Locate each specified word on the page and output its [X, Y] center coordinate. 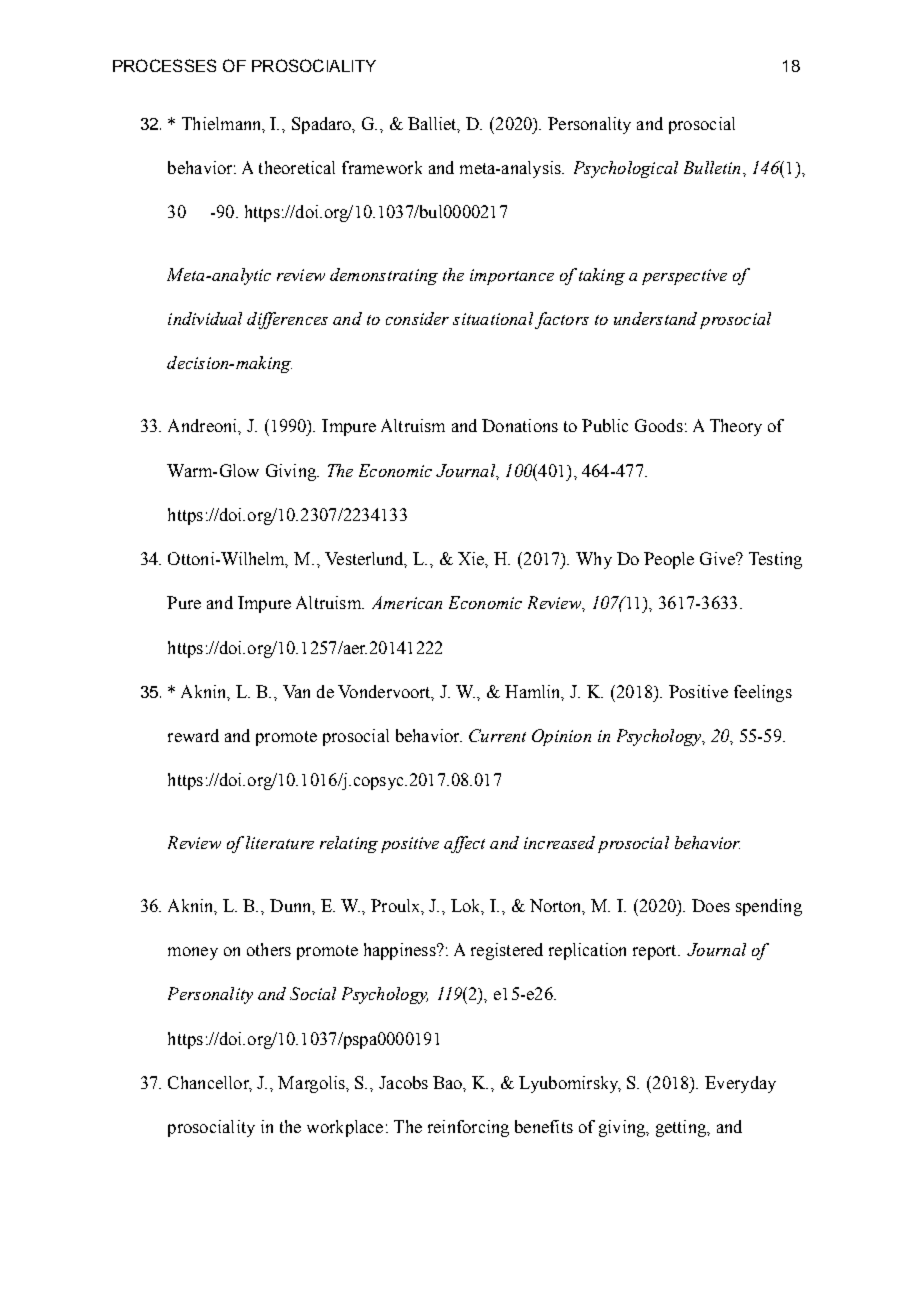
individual [205, 318]
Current [497, 735]
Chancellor [210, 1084]
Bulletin [712, 167]
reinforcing [468, 1128]
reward [193, 735]
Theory [736, 427]
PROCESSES [164, 65]
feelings [763, 693]
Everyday [740, 1084]
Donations [520, 425]
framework [382, 167]
